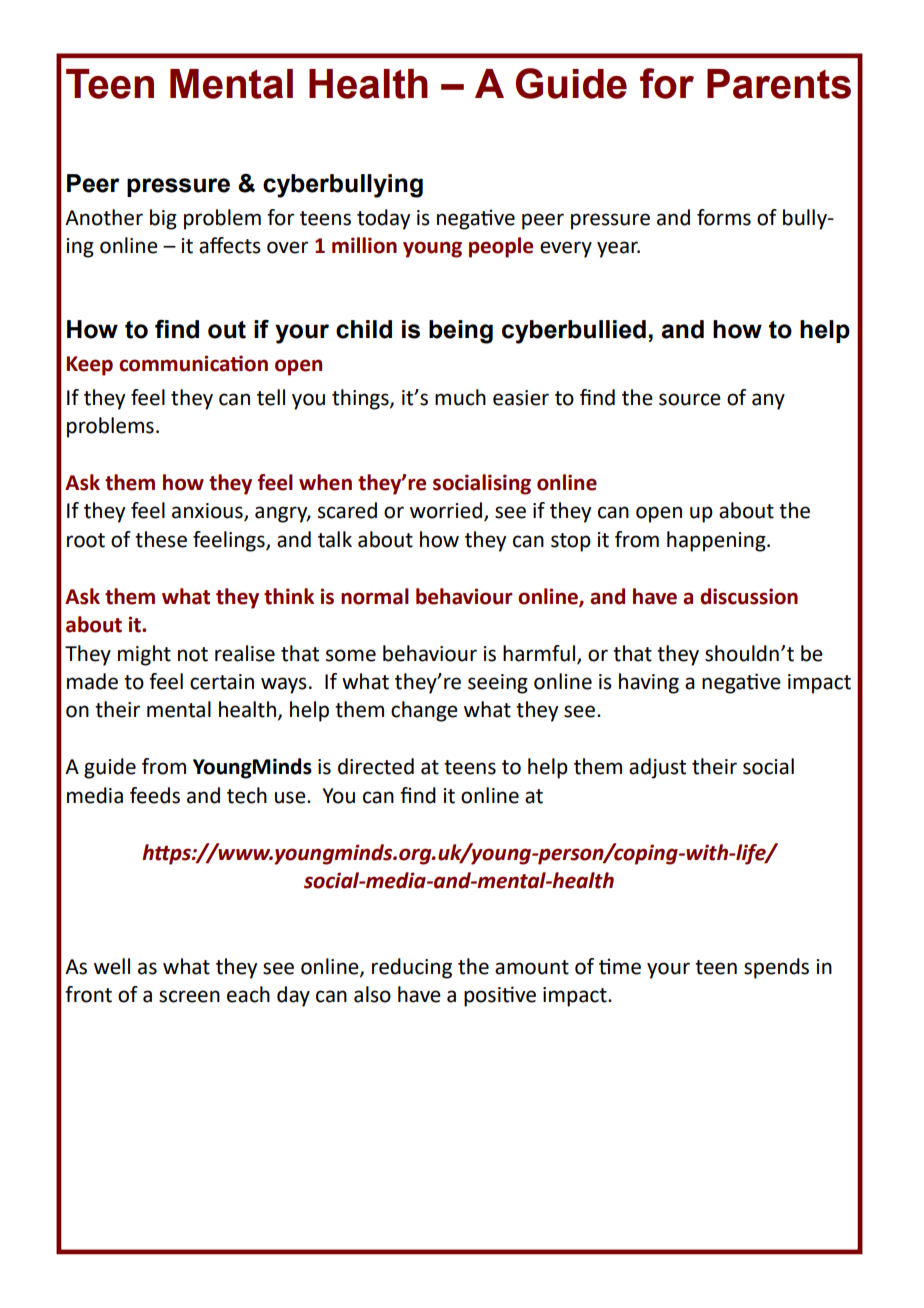 The image size is (924, 1308). Describe the element at coordinates (424, 711) in the page. I see `change` at that location.
